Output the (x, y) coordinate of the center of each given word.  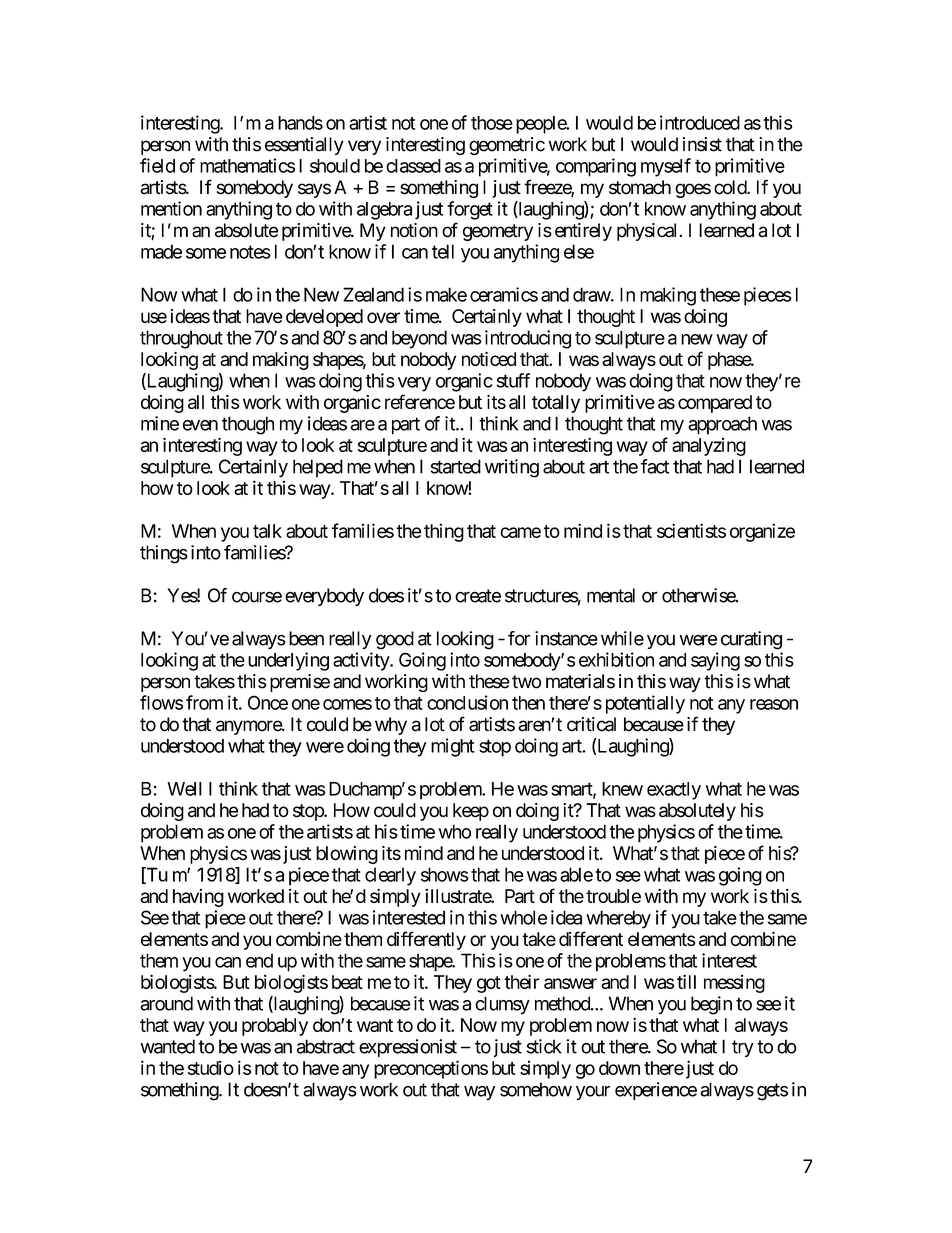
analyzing (709, 447)
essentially (304, 146)
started (456, 466)
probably (275, 1027)
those (492, 123)
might (453, 747)
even (200, 425)
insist (702, 144)
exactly (674, 791)
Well (184, 789)
